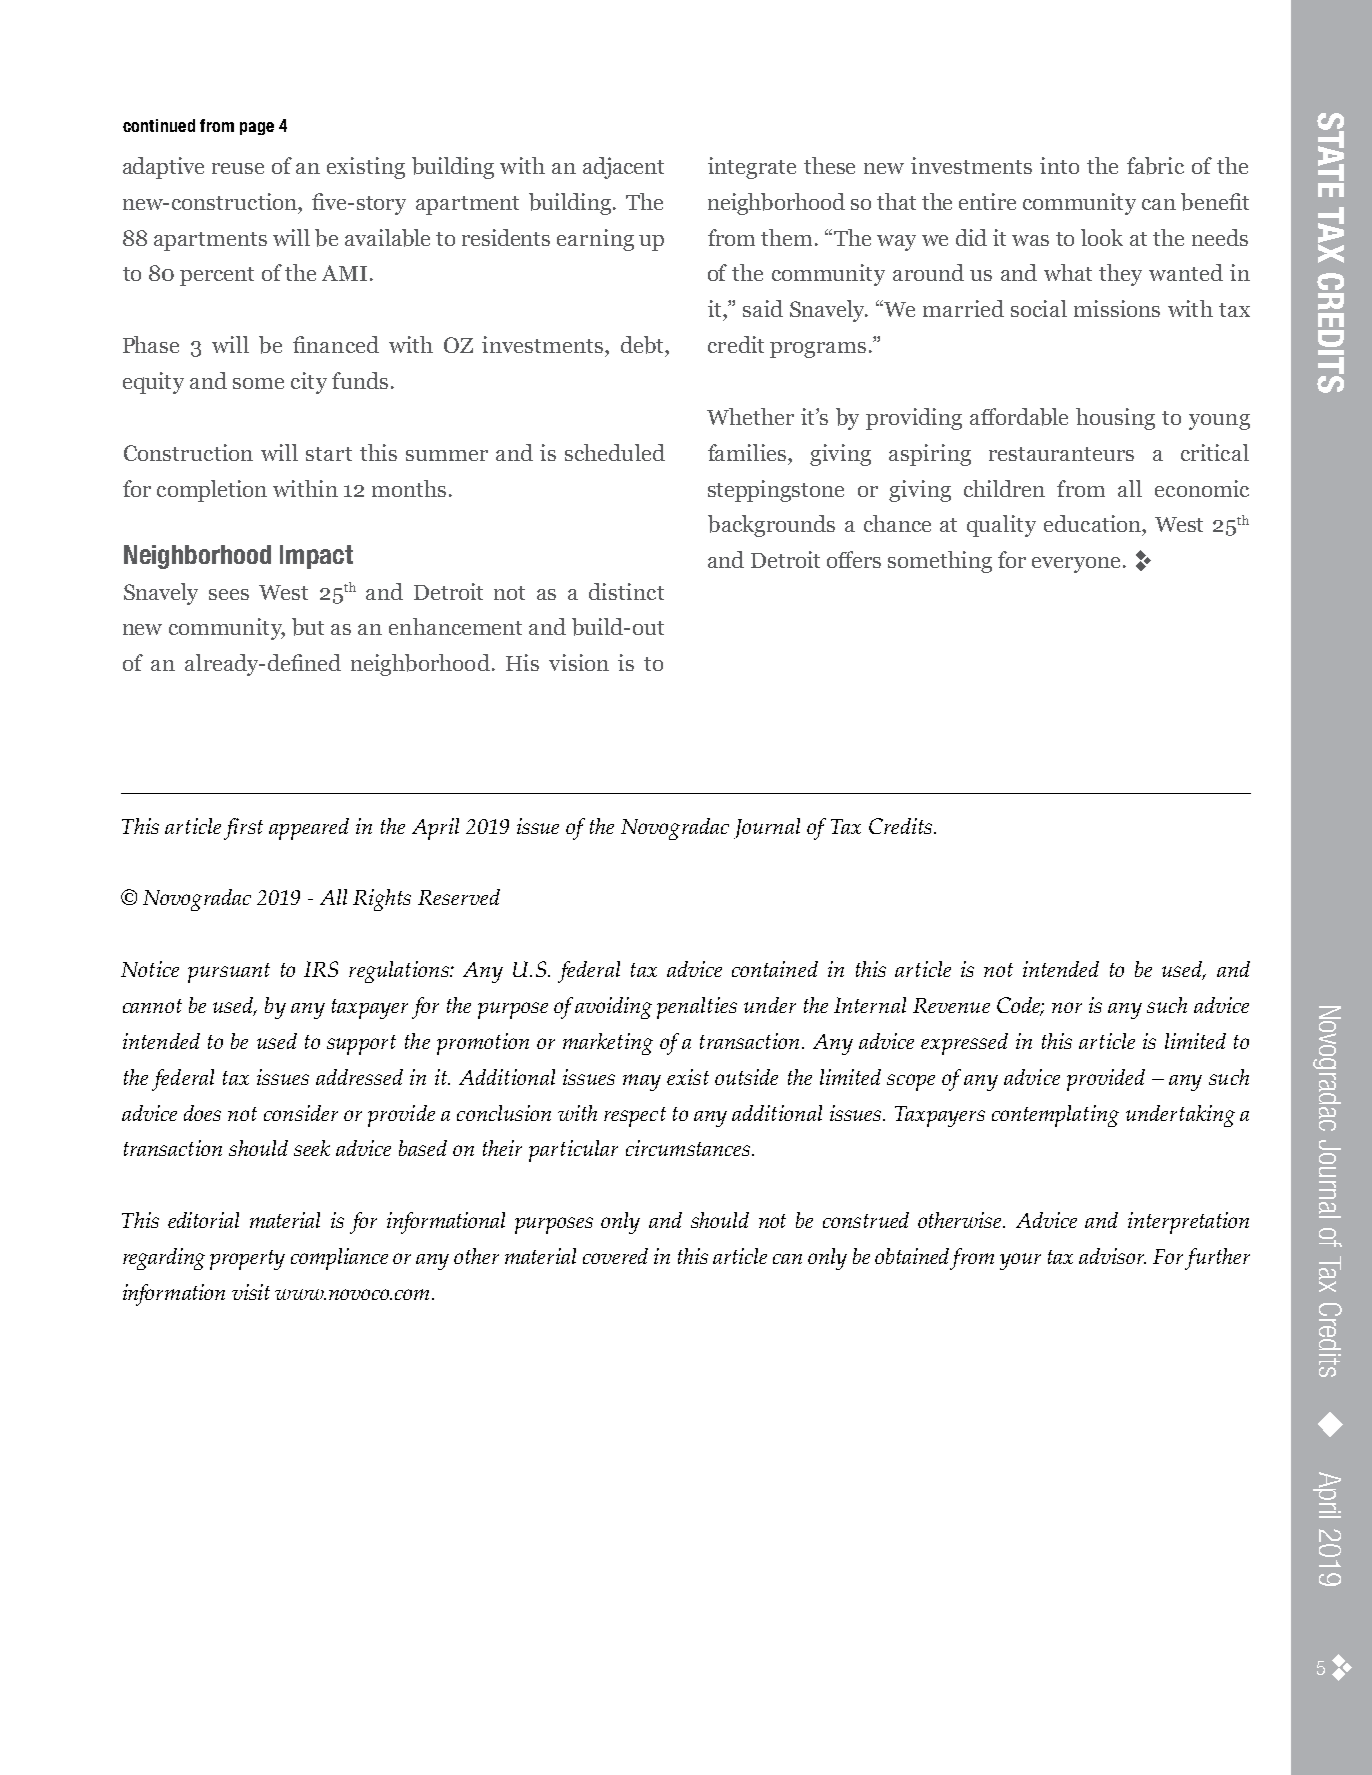 The width and height of the screenshot is (1372, 1775). What do you see at coordinates (1067, 1007) in the screenshot?
I see `nor` at bounding box center [1067, 1007].
